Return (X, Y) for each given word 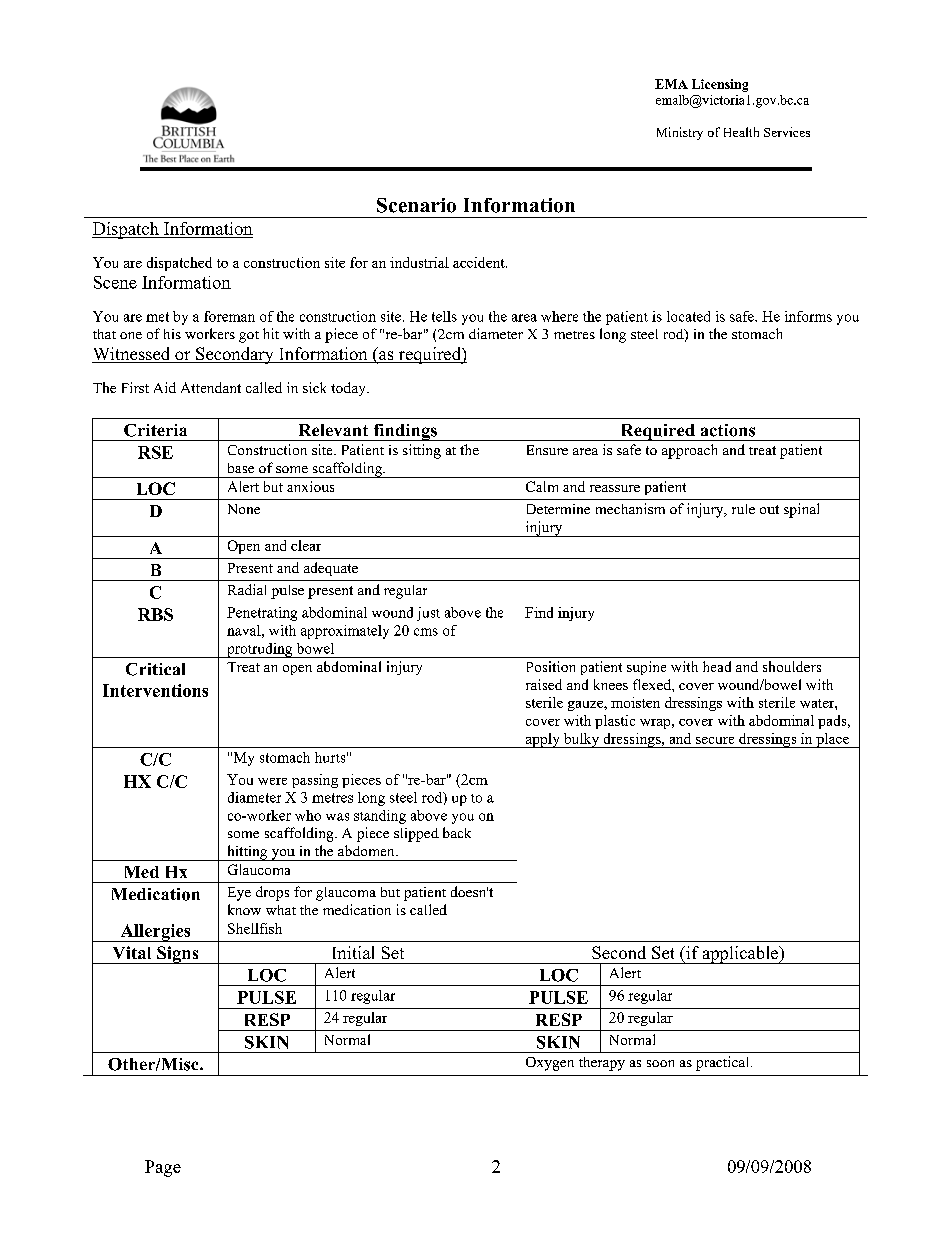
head (717, 666)
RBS (155, 614)
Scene (115, 282)
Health (741, 132)
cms (426, 632)
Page (163, 1168)
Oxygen (550, 1064)
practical (724, 1063)
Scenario (416, 205)
